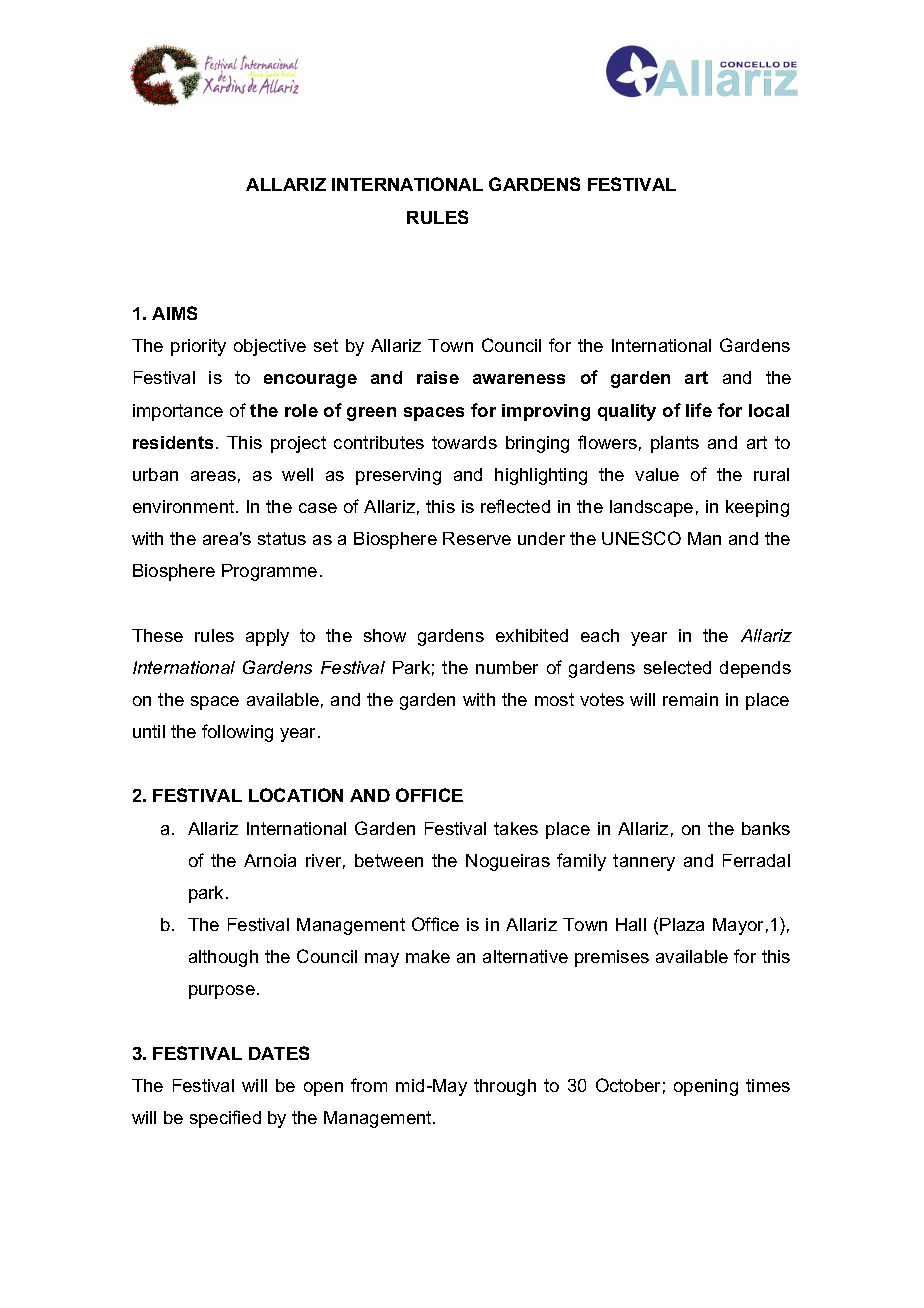 The image size is (924, 1308). I want to click on Plaza, so click(682, 924).
